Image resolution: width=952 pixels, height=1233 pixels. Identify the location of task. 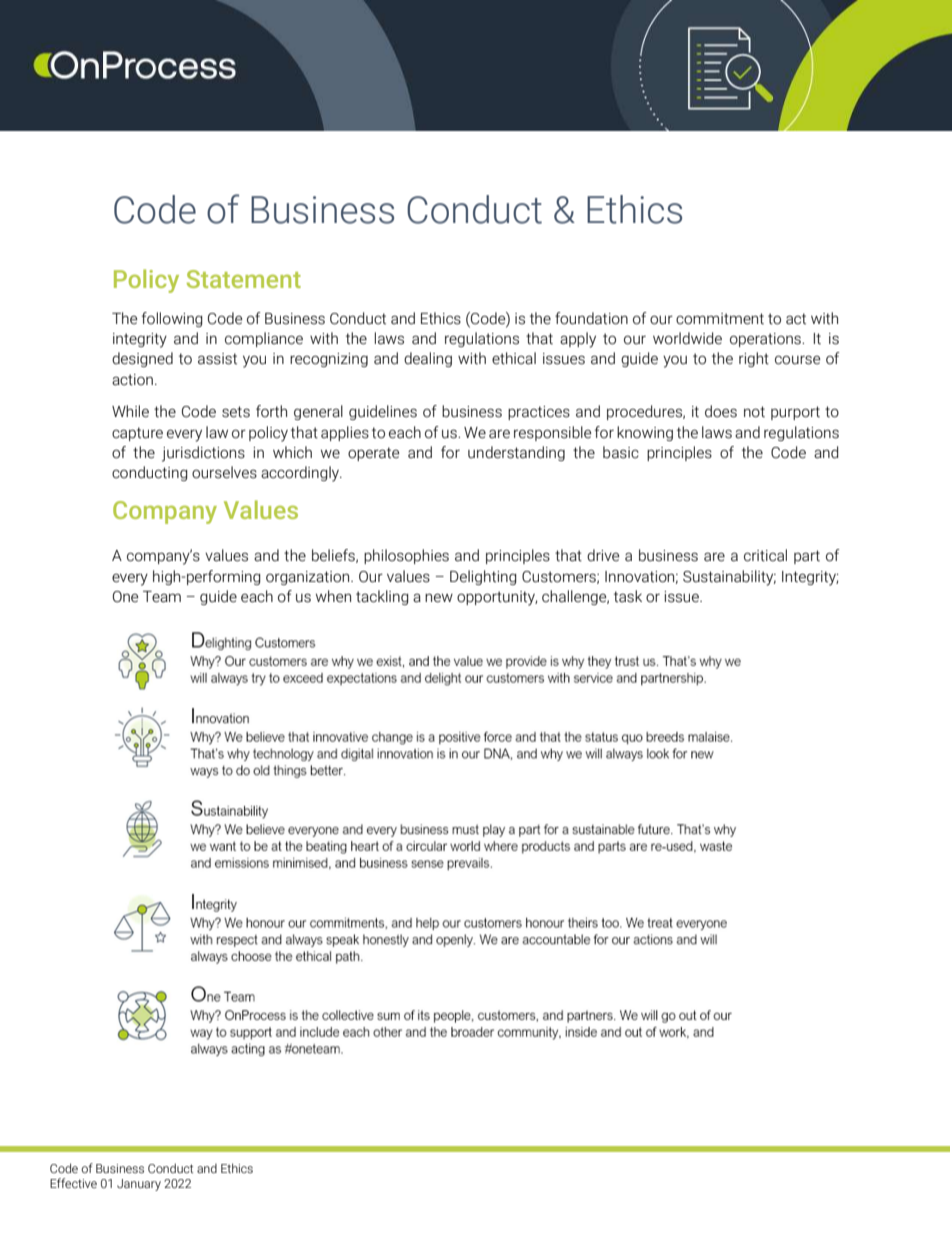
(628, 596).
